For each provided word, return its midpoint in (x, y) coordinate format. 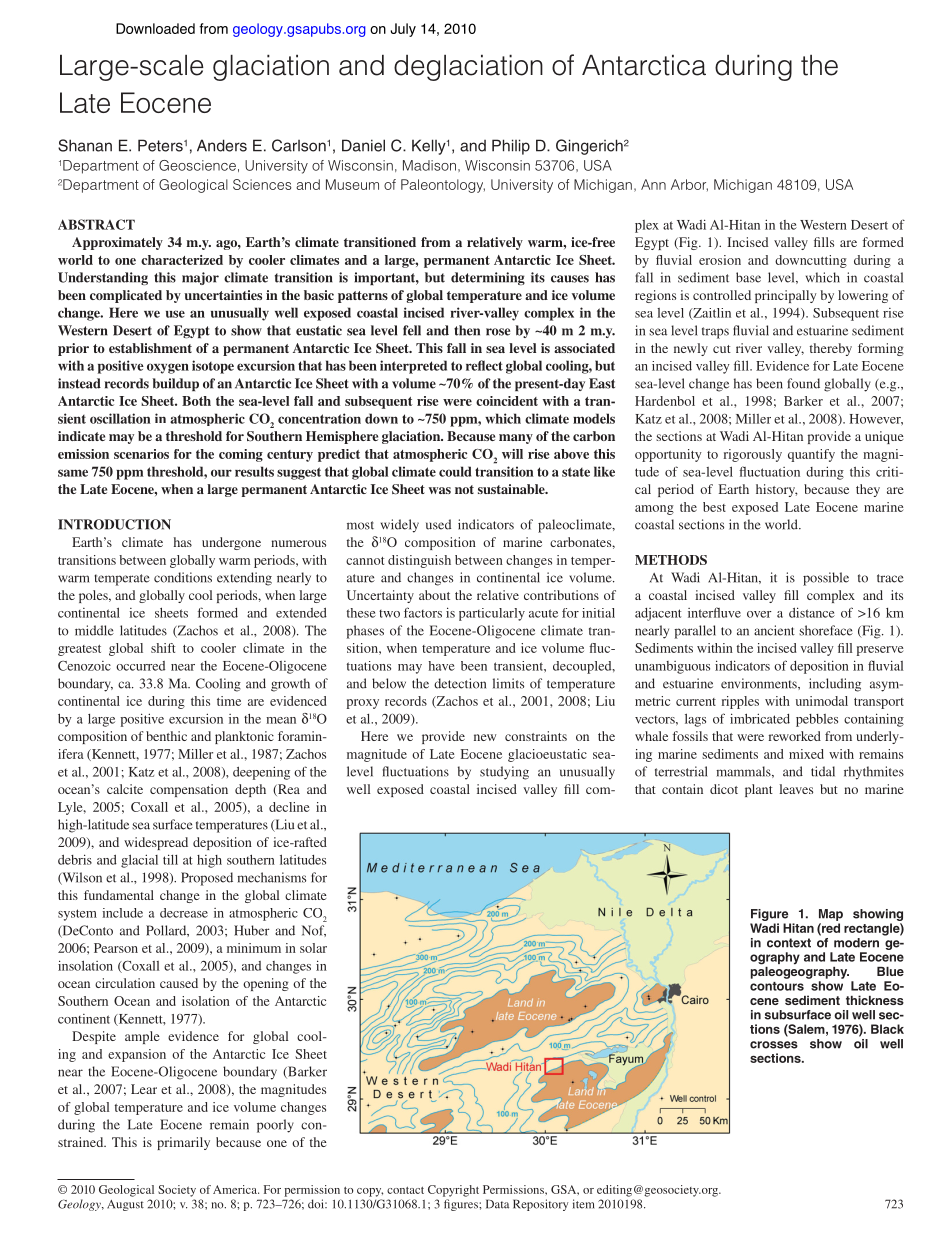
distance (812, 612)
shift (163, 648)
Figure (770, 916)
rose (498, 332)
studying (504, 773)
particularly (492, 614)
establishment (150, 348)
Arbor (689, 185)
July (403, 30)
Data (497, 1204)
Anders (222, 145)
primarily (183, 1143)
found (803, 383)
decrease (184, 913)
